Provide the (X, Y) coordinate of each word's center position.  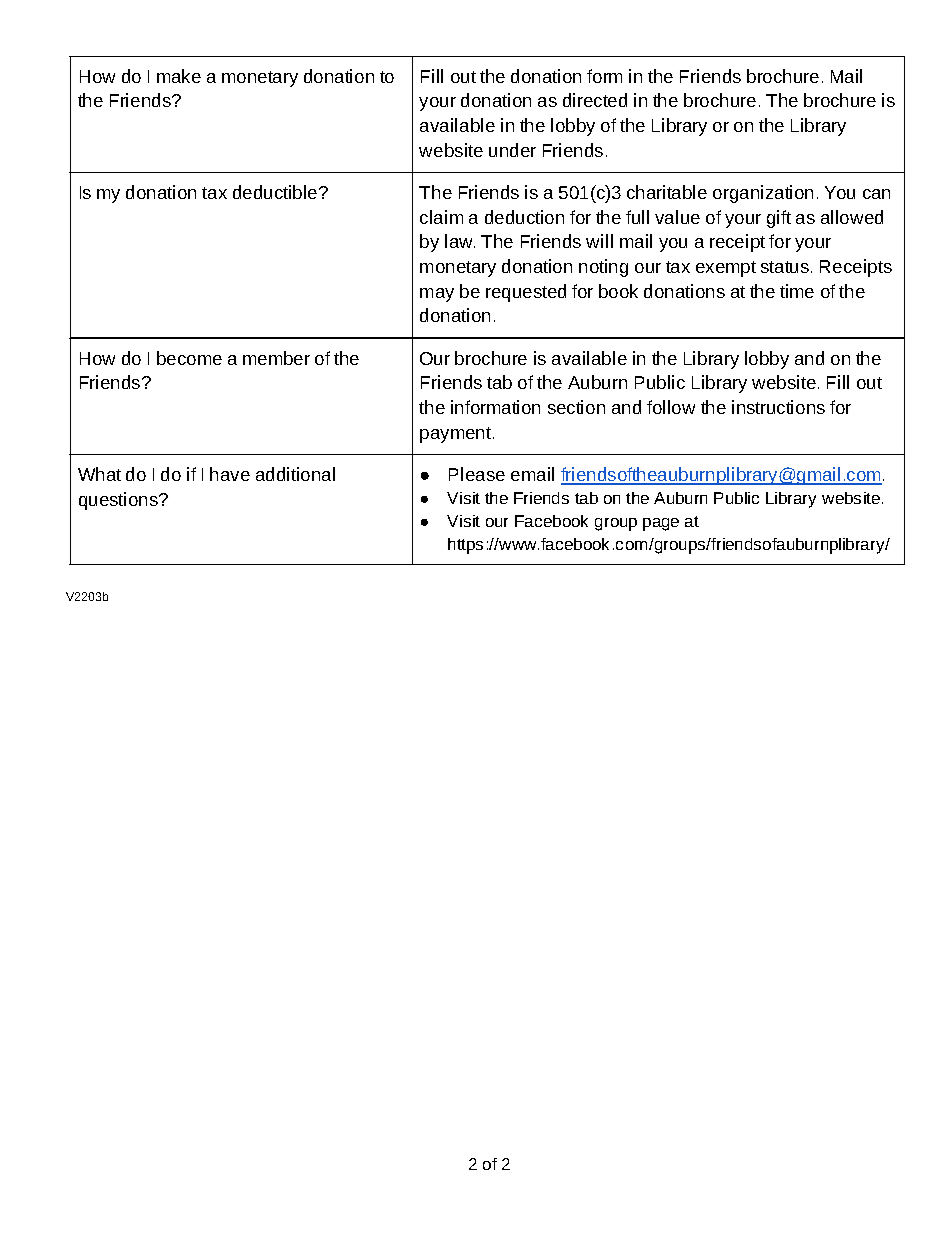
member (276, 358)
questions (119, 501)
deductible (276, 192)
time (797, 291)
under (512, 150)
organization (763, 194)
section (576, 407)
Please (477, 474)
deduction (524, 217)
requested (526, 293)
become (189, 358)
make (179, 76)
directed (595, 100)
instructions (778, 407)
